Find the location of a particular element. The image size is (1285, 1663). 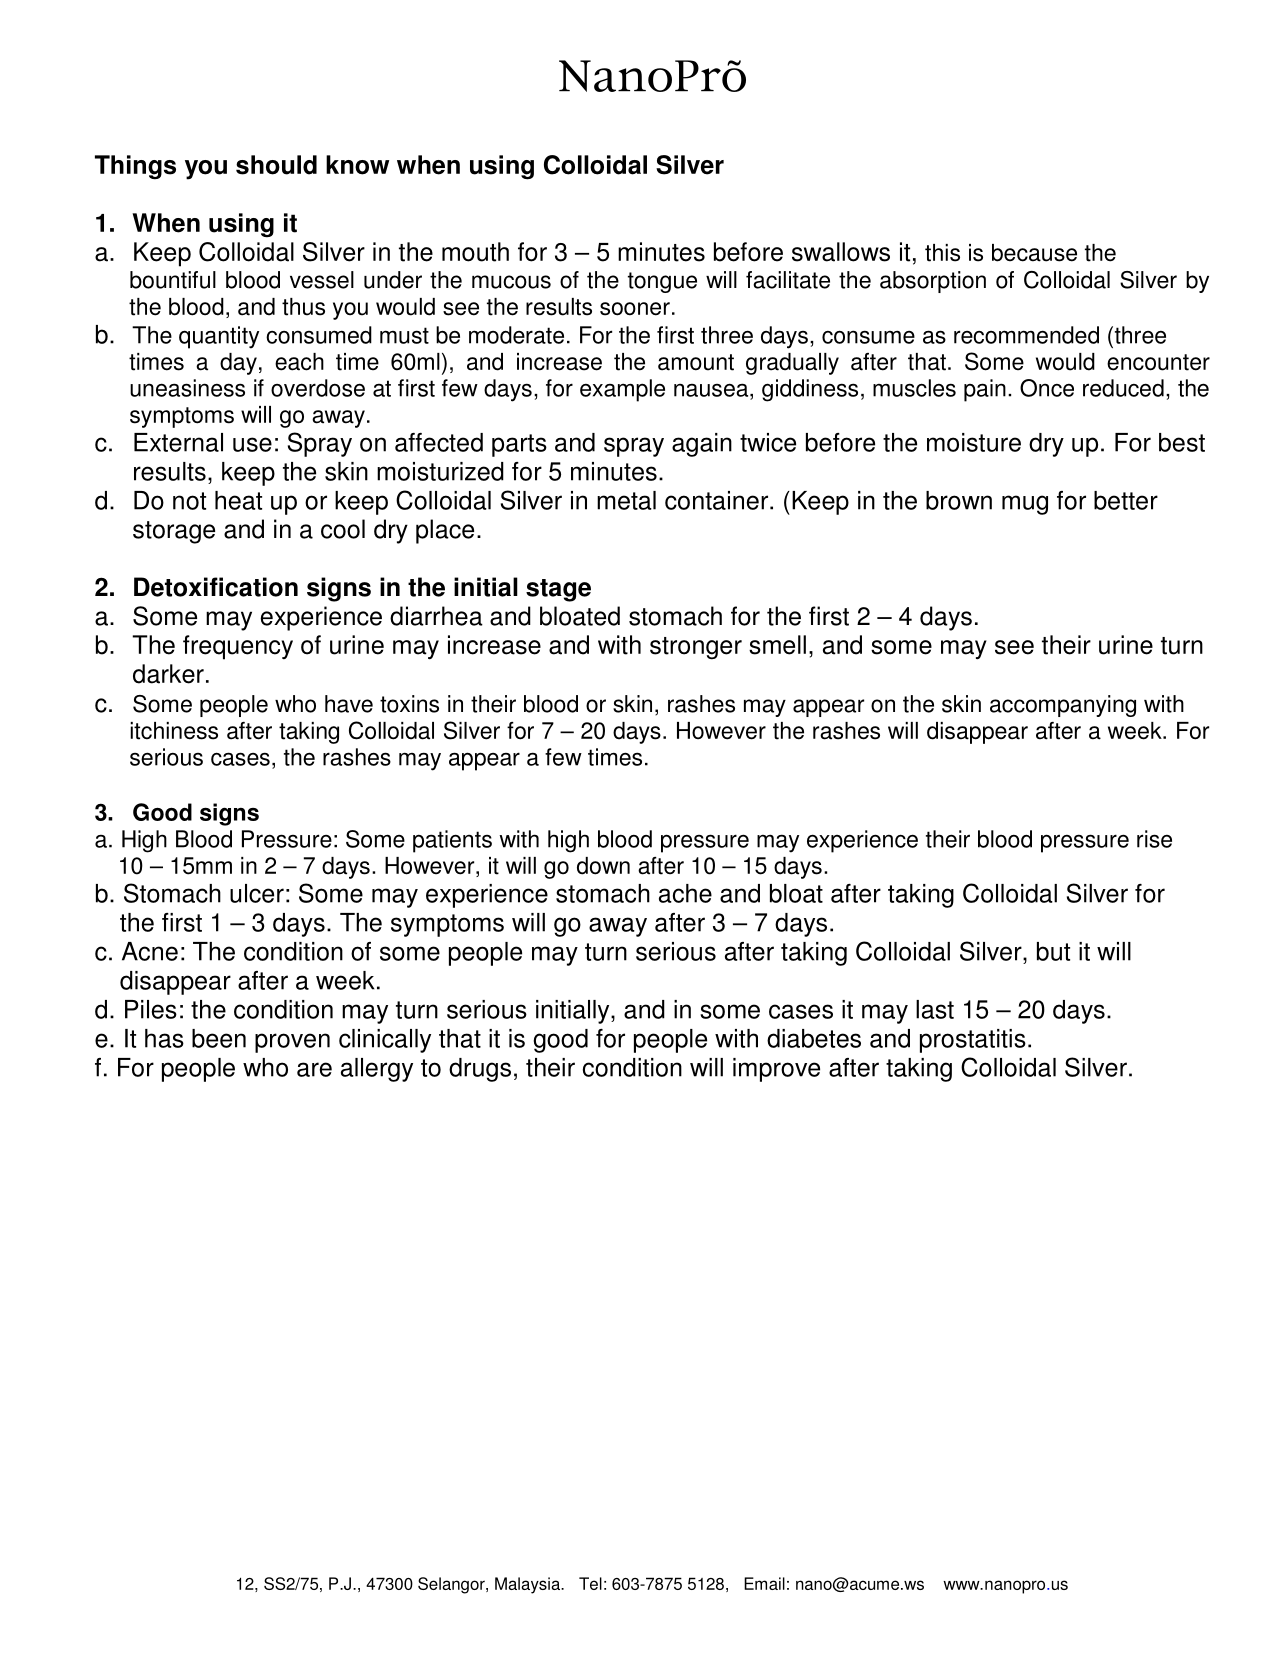

rise is located at coordinates (1154, 839).
